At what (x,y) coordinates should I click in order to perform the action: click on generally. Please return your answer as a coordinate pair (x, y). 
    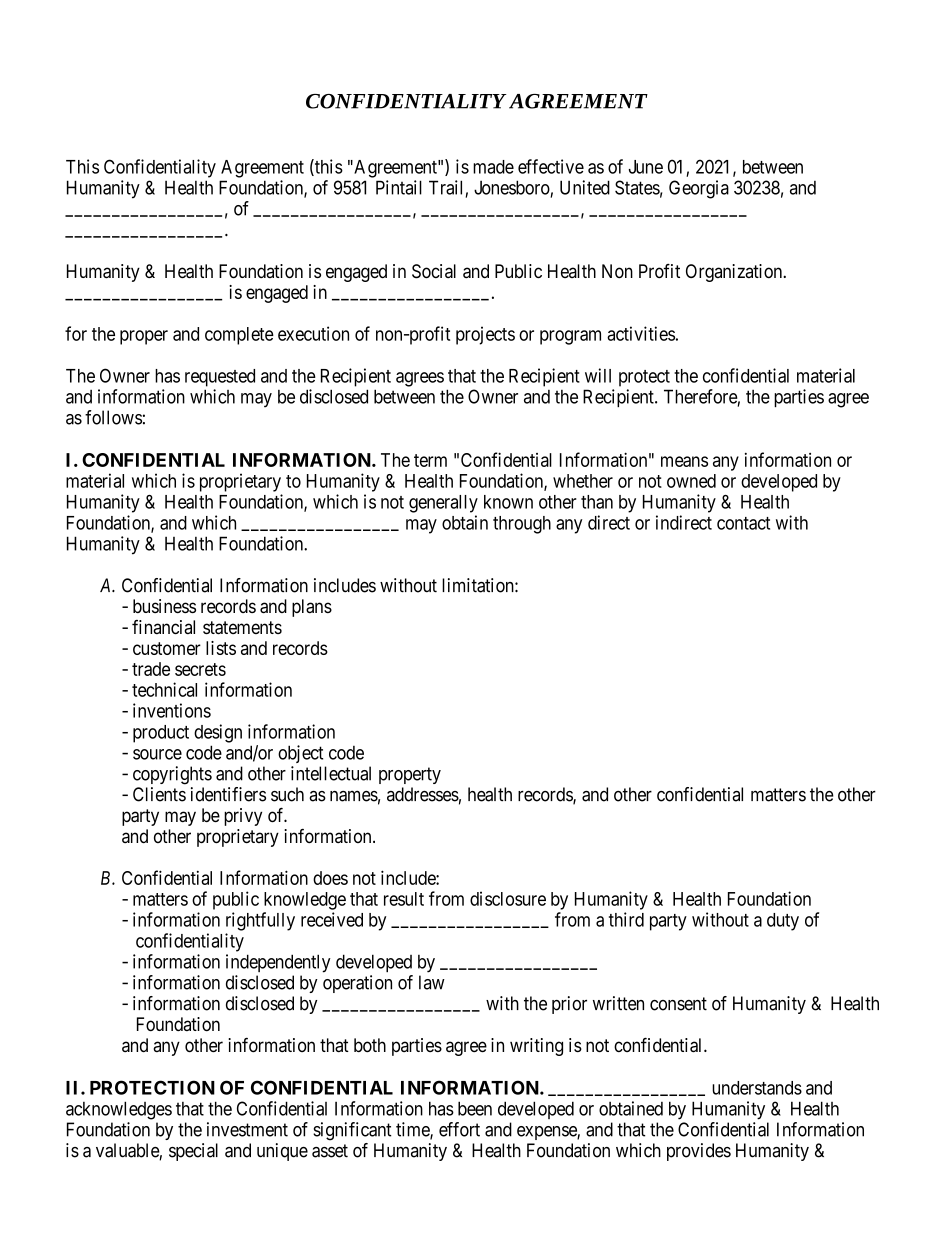
    Looking at the image, I should click on (443, 504).
